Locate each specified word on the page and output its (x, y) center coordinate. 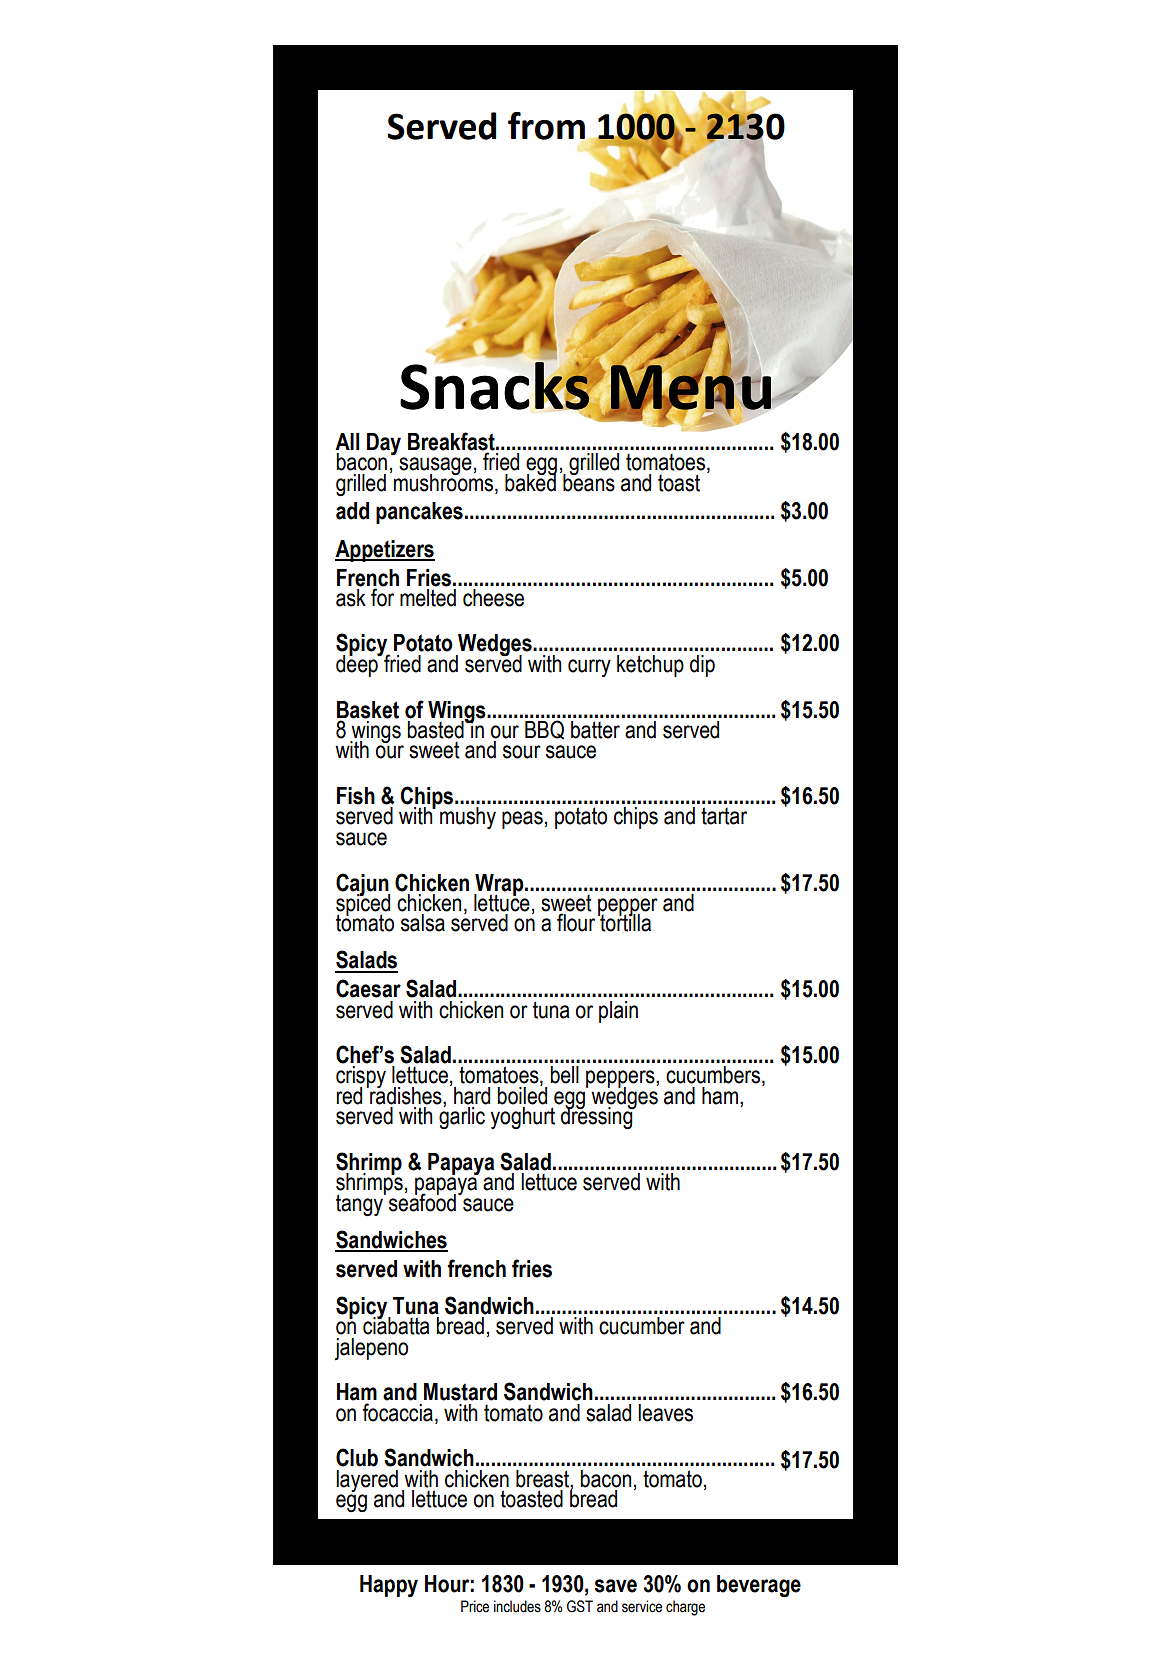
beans (588, 481)
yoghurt (522, 1118)
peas (522, 820)
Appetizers (385, 551)
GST (580, 1606)
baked (531, 481)
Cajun (363, 885)
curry (589, 668)
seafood (422, 1201)
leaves (665, 1413)
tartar (724, 816)
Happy (389, 1586)
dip (702, 666)
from (546, 126)
